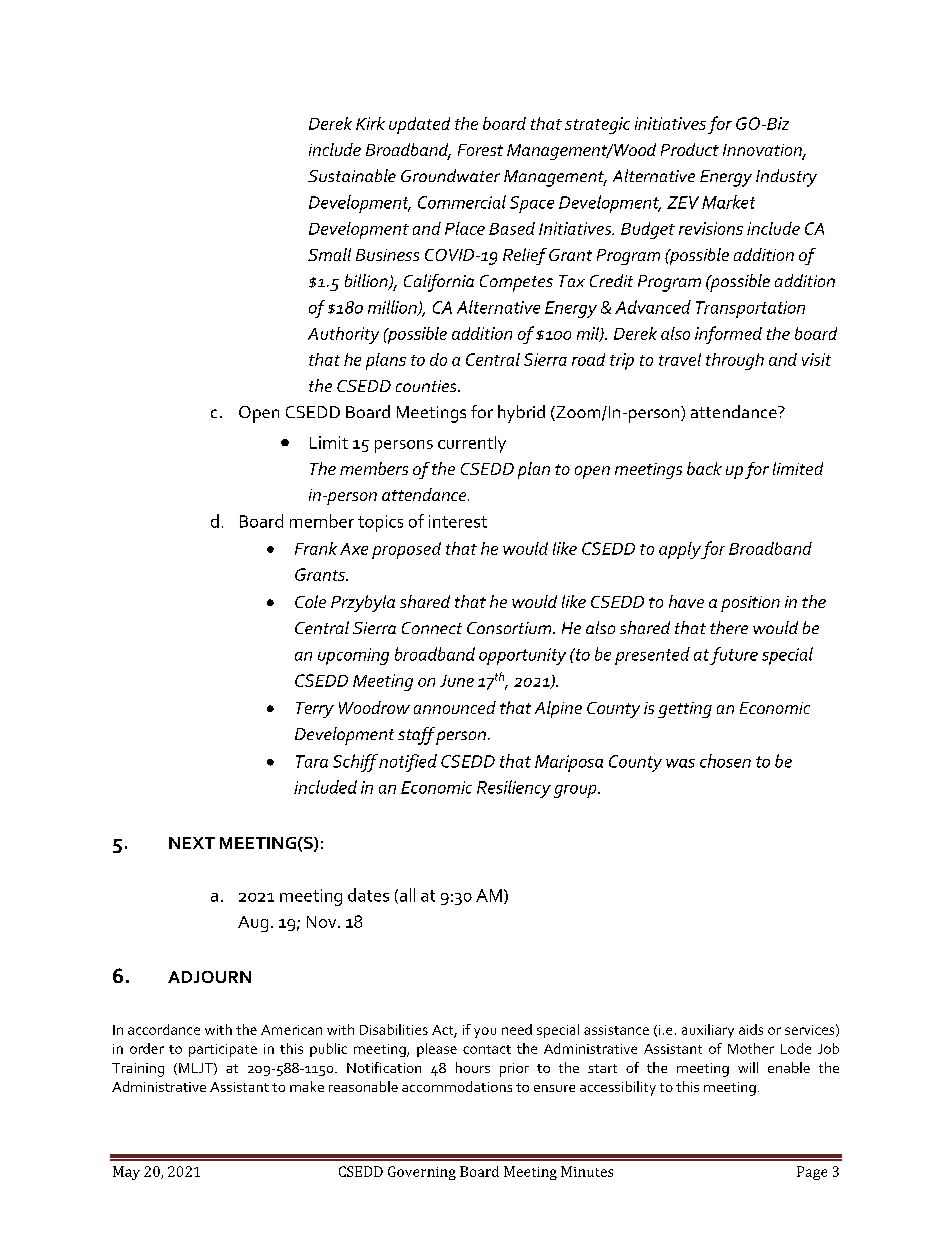 The height and width of the screenshot is (1233, 952). I want to click on Sustainable, so click(352, 175).
